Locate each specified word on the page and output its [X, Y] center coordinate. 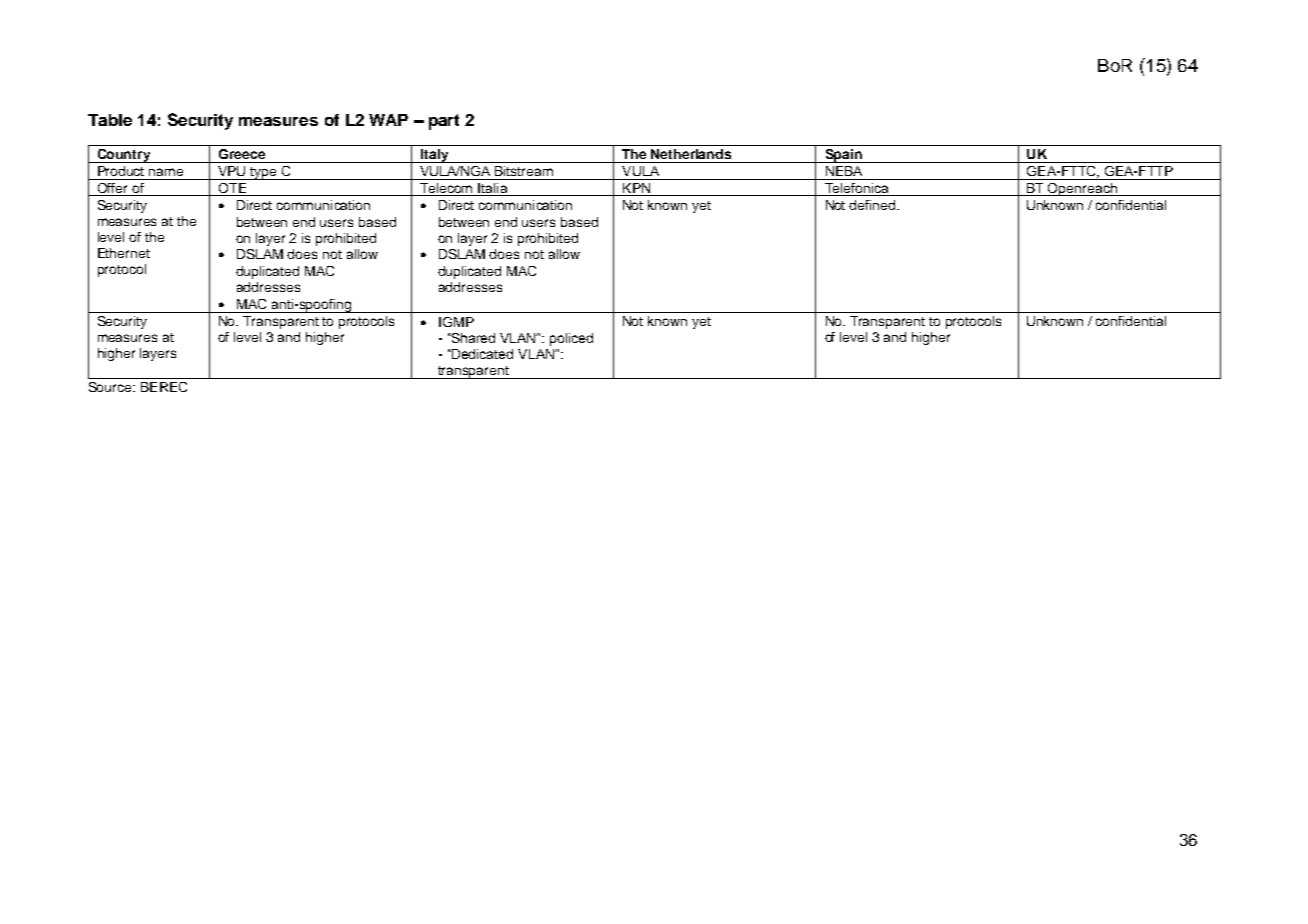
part [444, 122]
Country [124, 156]
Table [110, 120]
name [166, 172]
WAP [388, 120]
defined [873, 205]
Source [111, 387]
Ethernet [124, 253]
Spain [843, 156]
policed [571, 339]
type [264, 173]
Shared [472, 338]
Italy [435, 156]
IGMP [456, 322]
